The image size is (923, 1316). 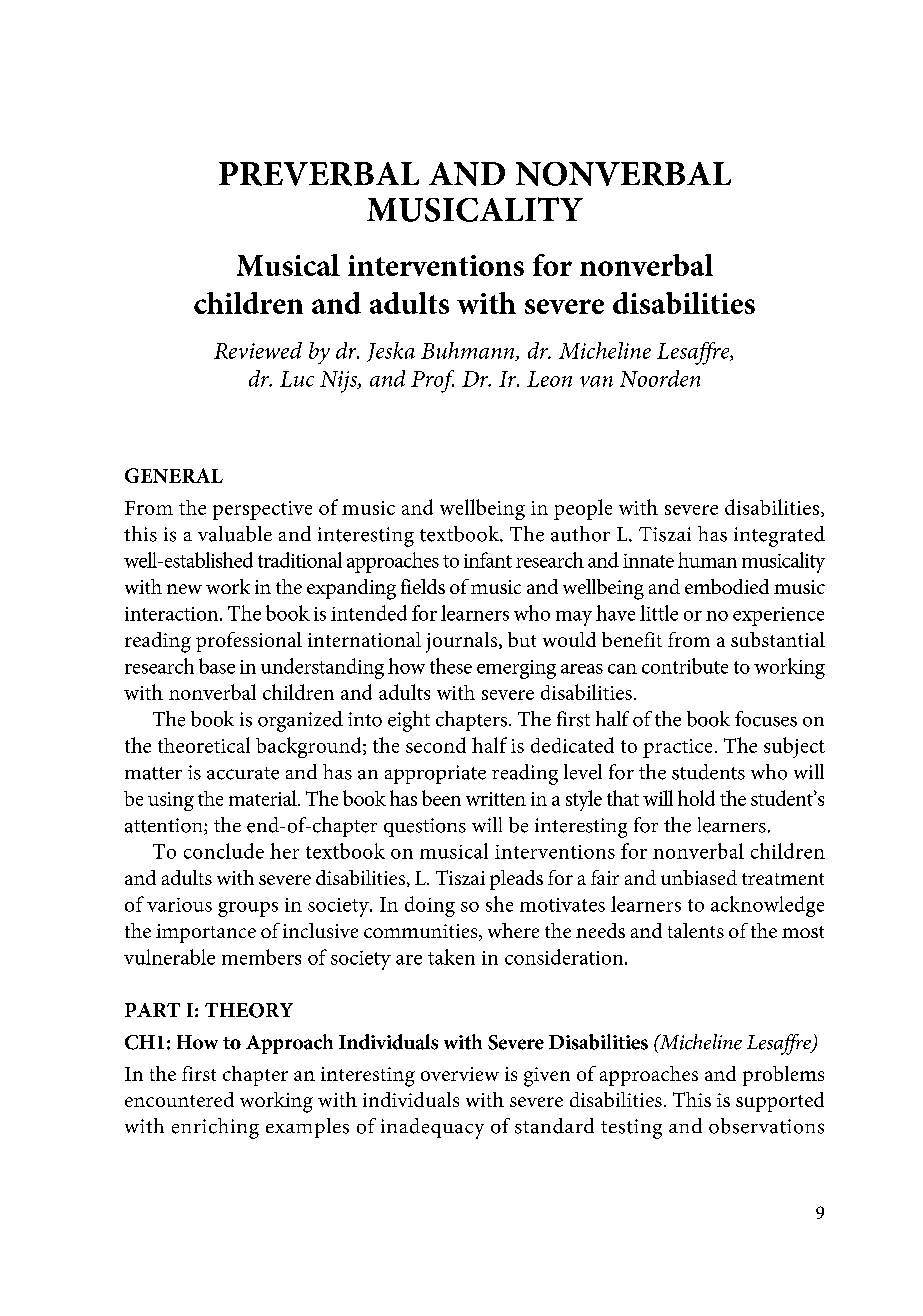 I want to click on Reviewed, so click(x=258, y=350).
